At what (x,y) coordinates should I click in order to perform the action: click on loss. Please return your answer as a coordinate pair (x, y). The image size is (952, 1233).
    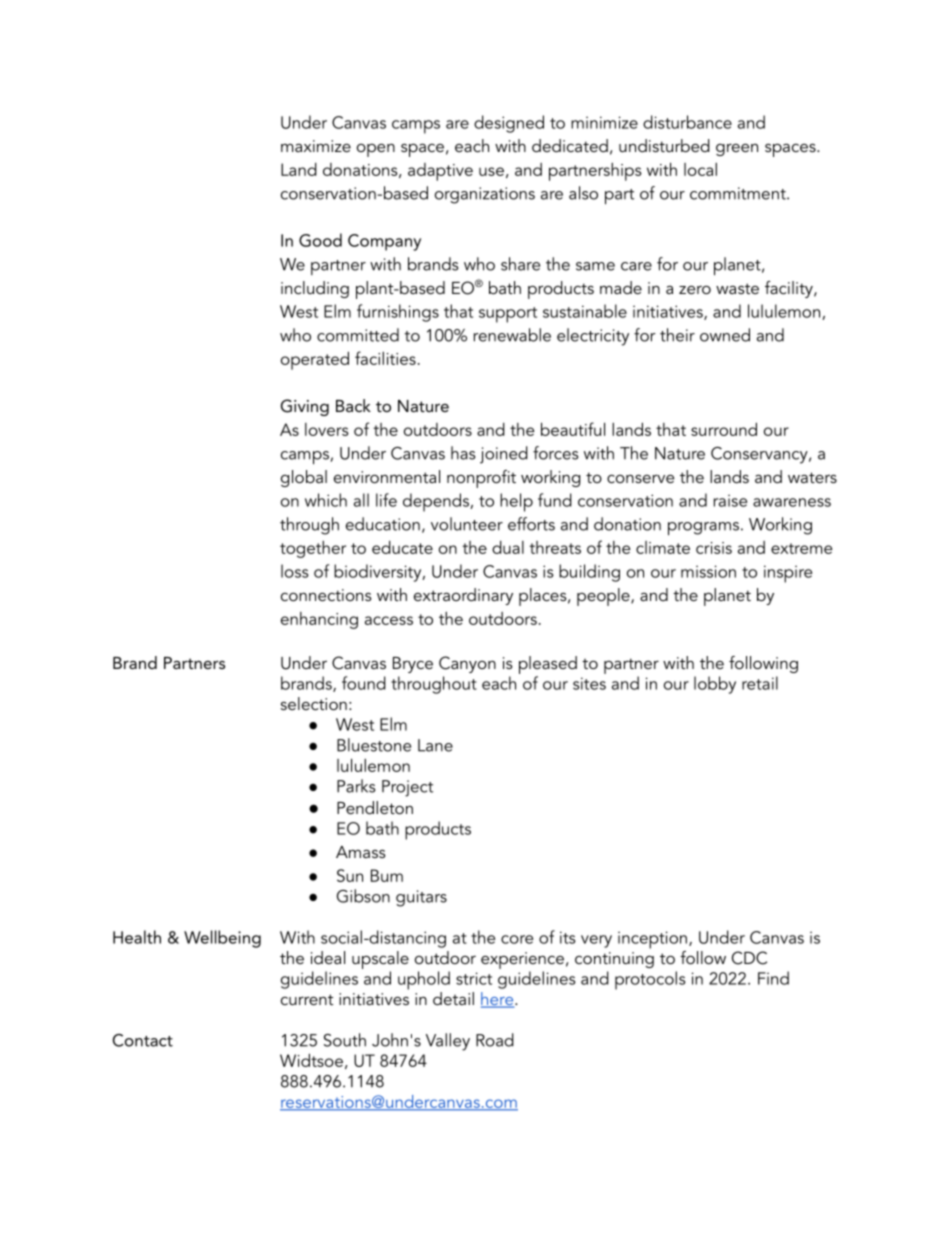
    Looking at the image, I should click on (295, 571).
